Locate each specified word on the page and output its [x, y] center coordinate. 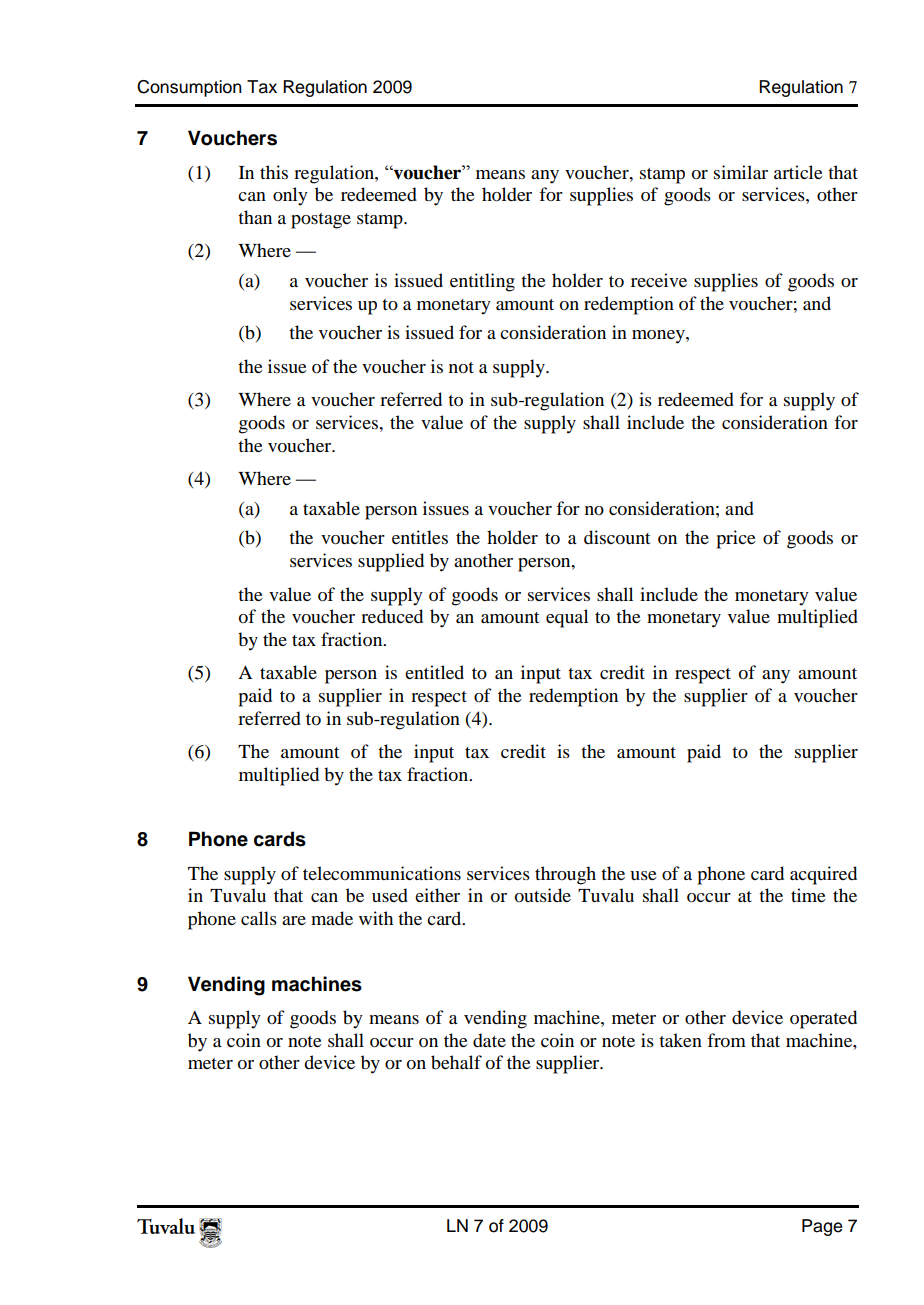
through [565, 875]
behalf [456, 1062]
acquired [823, 875]
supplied [391, 562]
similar [741, 172]
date [489, 1040]
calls [259, 918]
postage [321, 221]
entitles [420, 537]
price [736, 539]
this [274, 172]
